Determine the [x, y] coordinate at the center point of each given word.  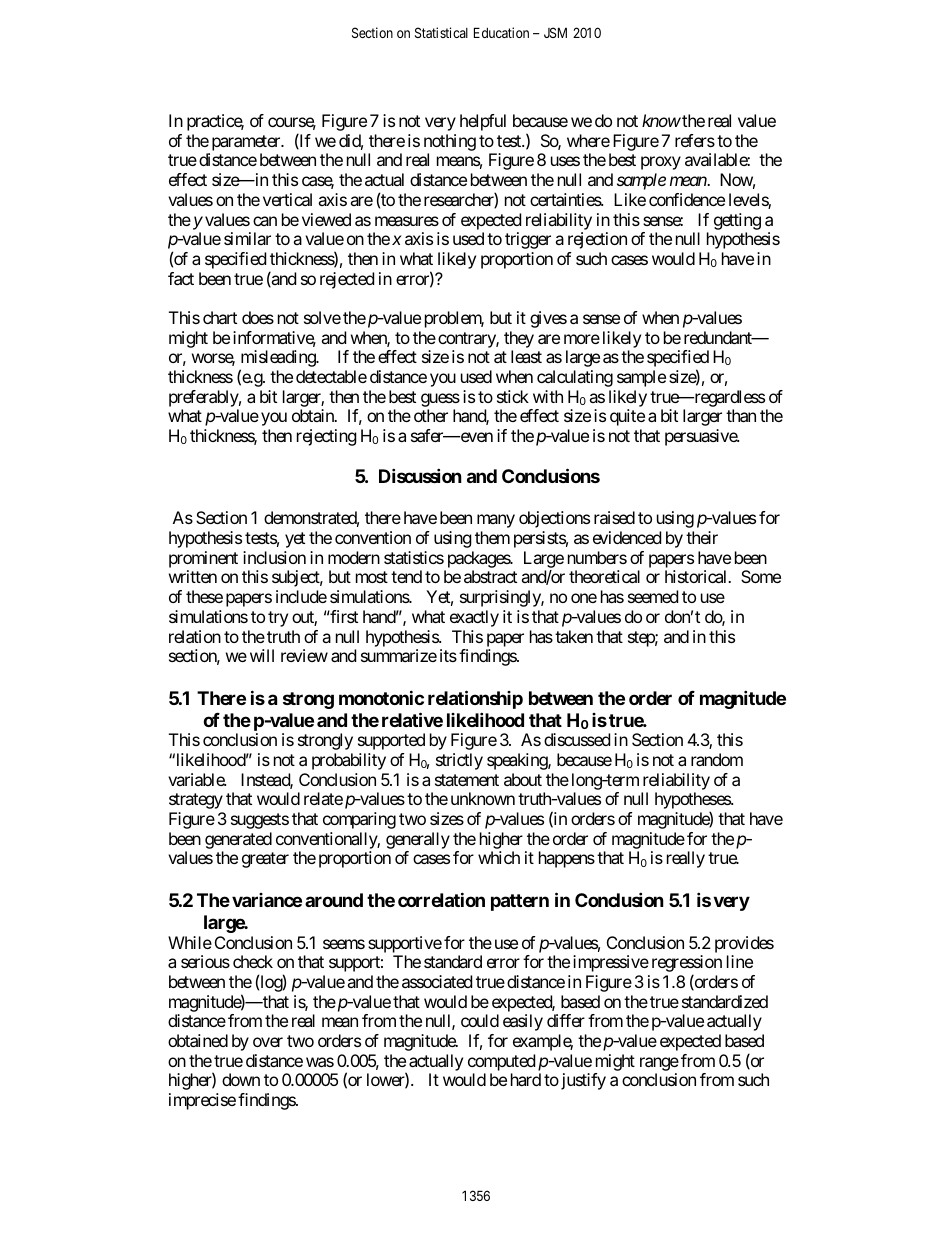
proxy [661, 163]
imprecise [202, 1101]
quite [627, 417]
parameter [247, 143]
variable [197, 779]
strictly [459, 761]
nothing [450, 142]
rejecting [327, 437]
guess [440, 400]
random [717, 759]
